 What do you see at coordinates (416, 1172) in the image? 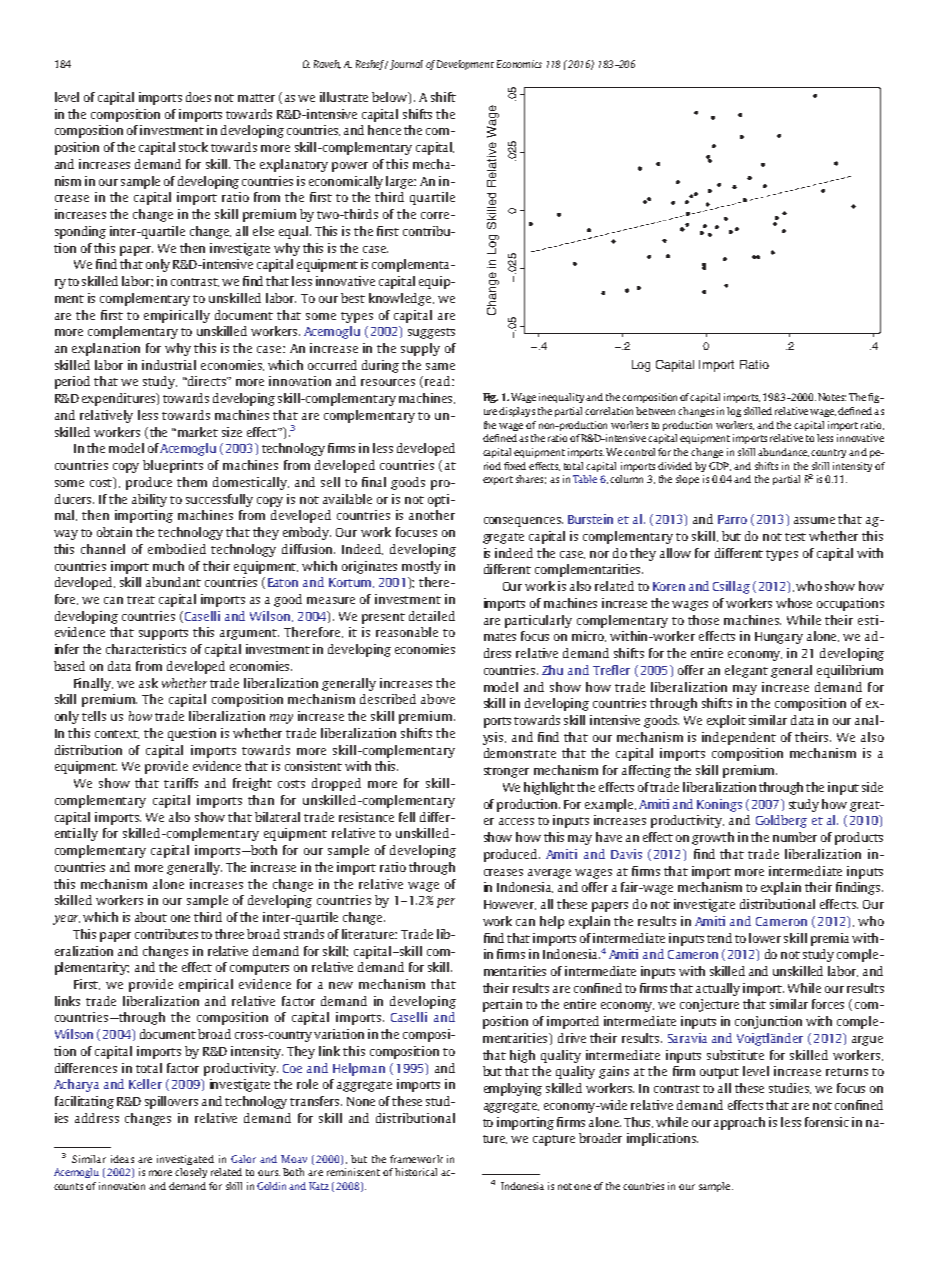
I see `historical` at bounding box center [416, 1172].
